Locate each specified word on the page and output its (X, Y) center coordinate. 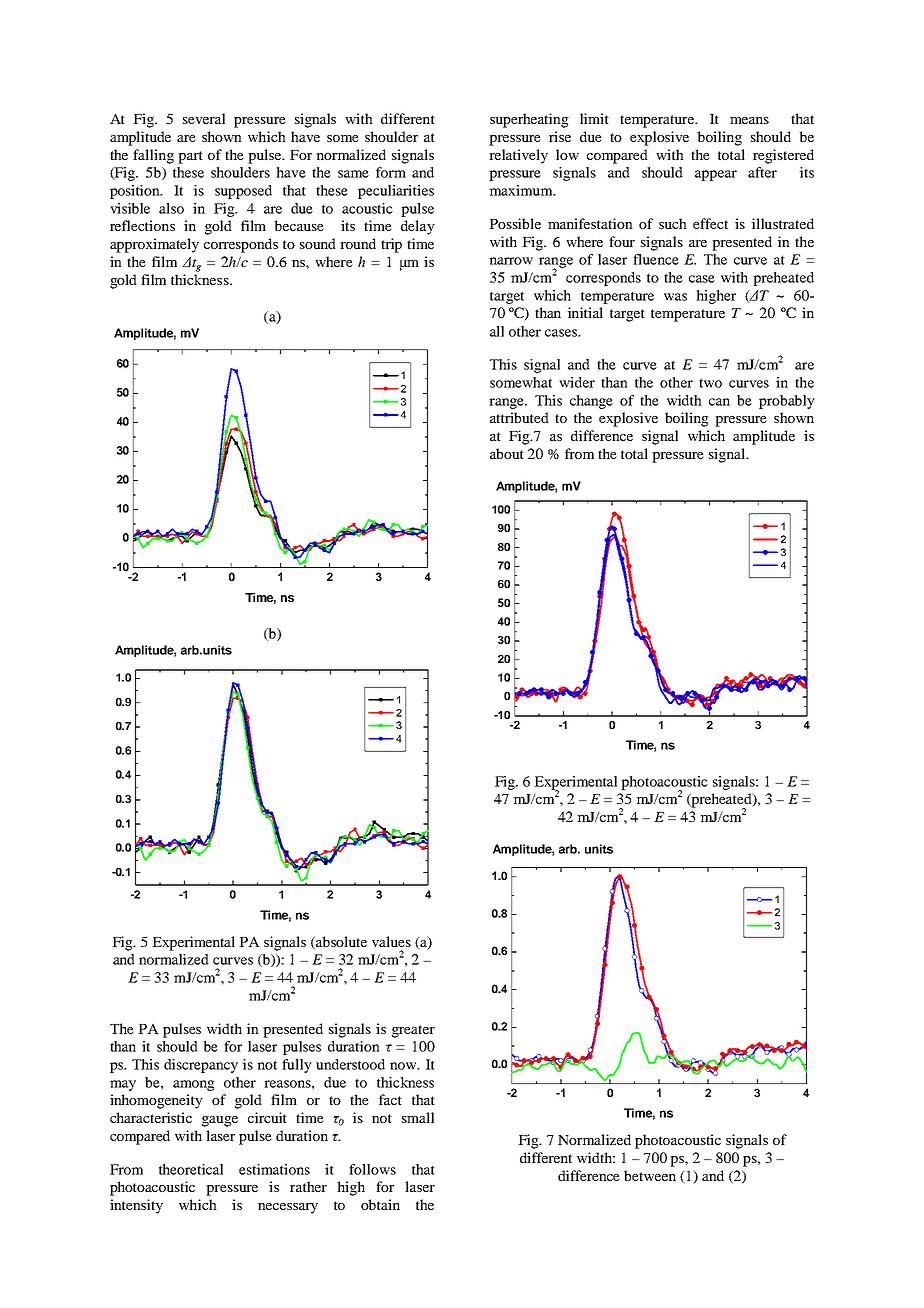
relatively (518, 156)
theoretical (191, 1169)
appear (716, 175)
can (719, 402)
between (650, 1175)
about (507, 453)
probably (787, 402)
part (190, 157)
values (391, 941)
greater (413, 1031)
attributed (519, 417)
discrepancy (201, 1066)
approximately (154, 245)
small (418, 1117)
